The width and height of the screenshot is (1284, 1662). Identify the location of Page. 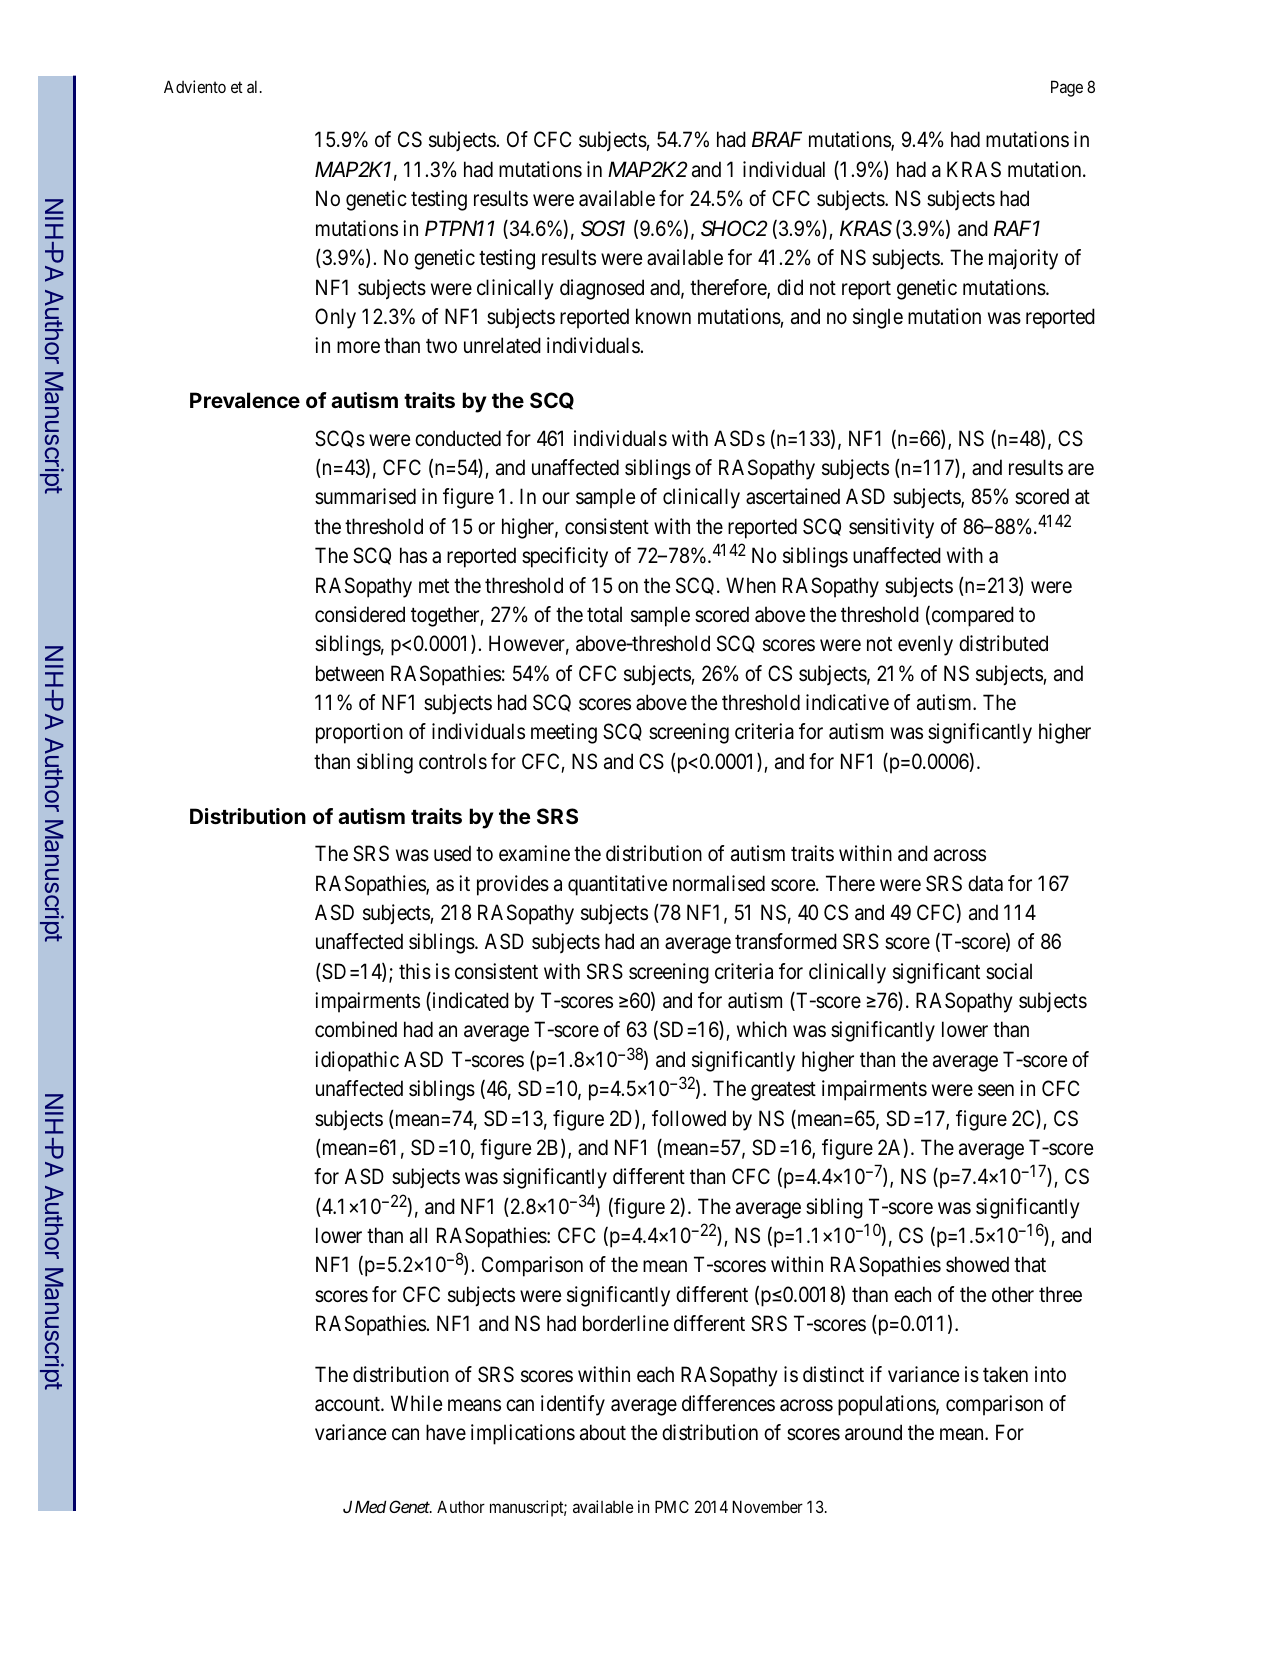
(1067, 88).
